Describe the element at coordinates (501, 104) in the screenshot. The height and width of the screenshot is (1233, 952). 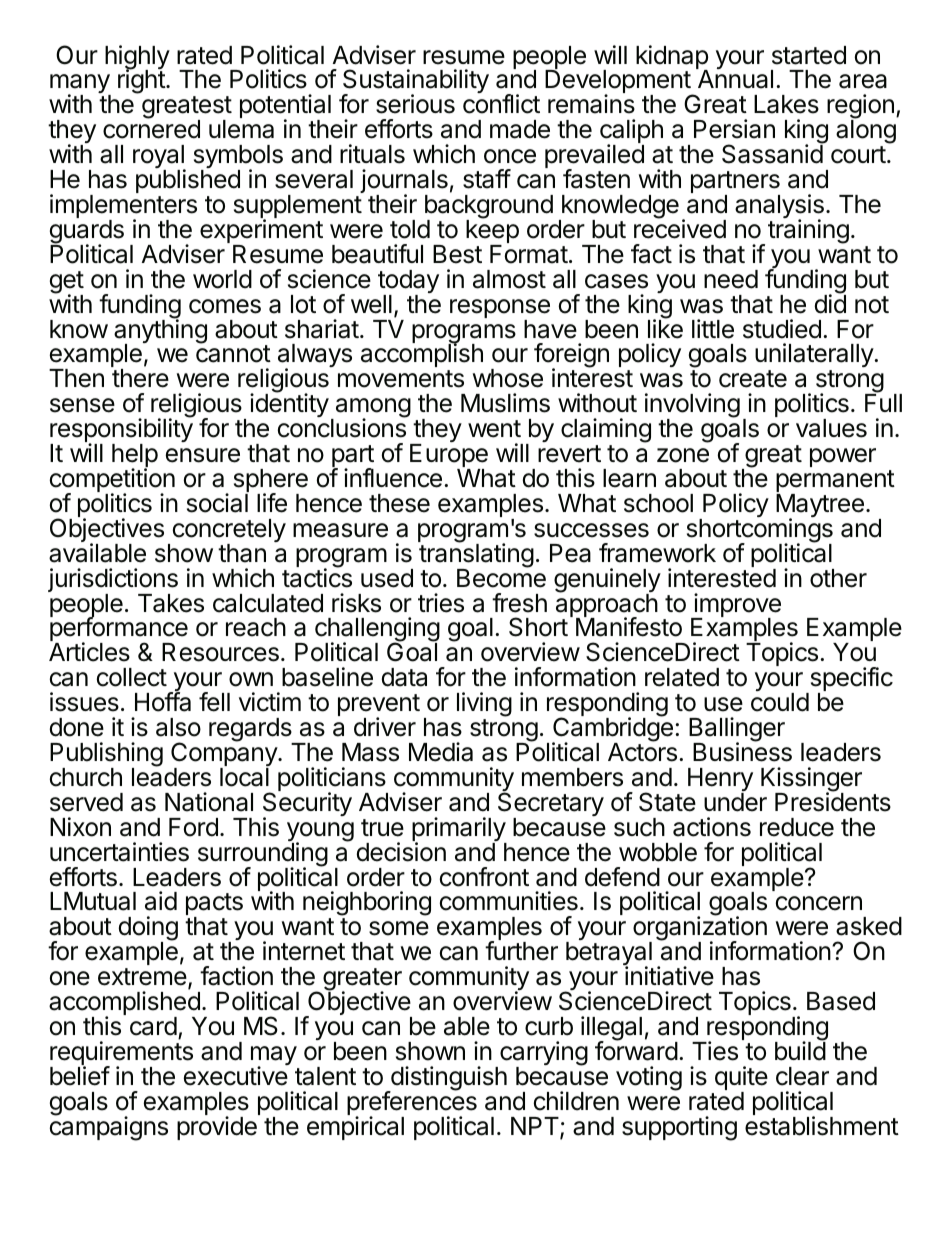
I see `conflict` at that location.
